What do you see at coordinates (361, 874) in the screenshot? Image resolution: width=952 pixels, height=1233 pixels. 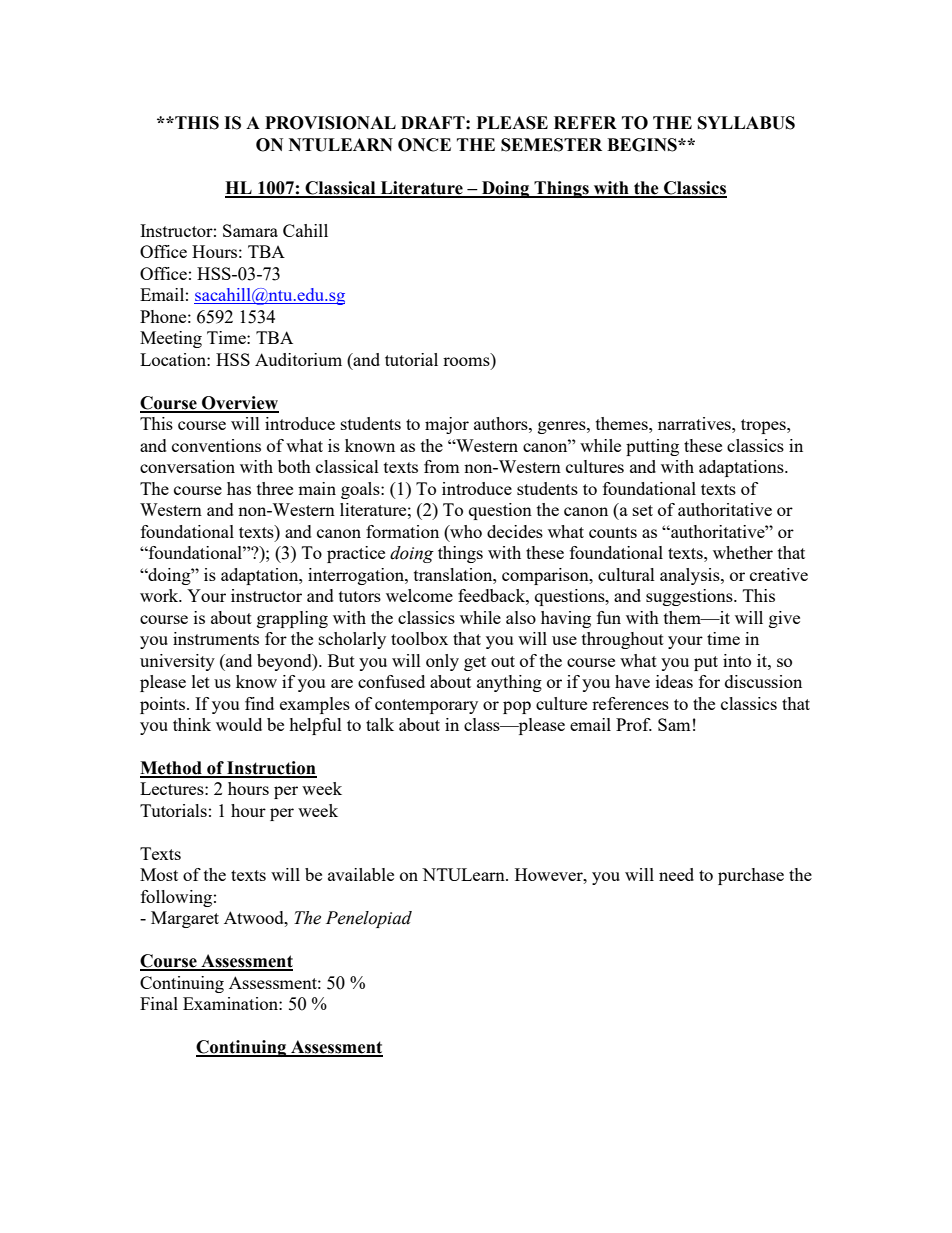 I see `available` at bounding box center [361, 874].
